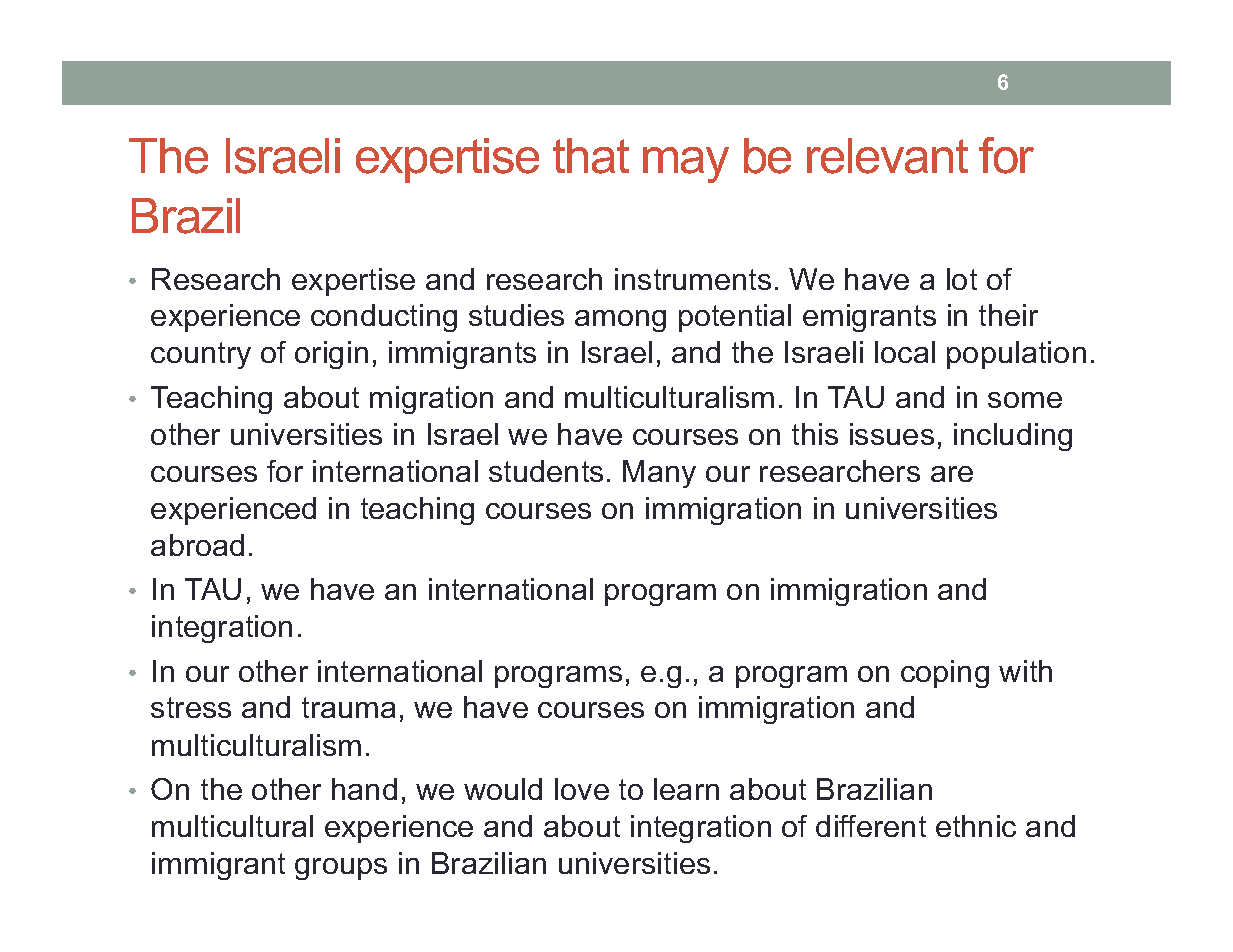 This screenshot has width=1233, height=952. Describe the element at coordinates (591, 156) in the screenshot. I see `that` at that location.
